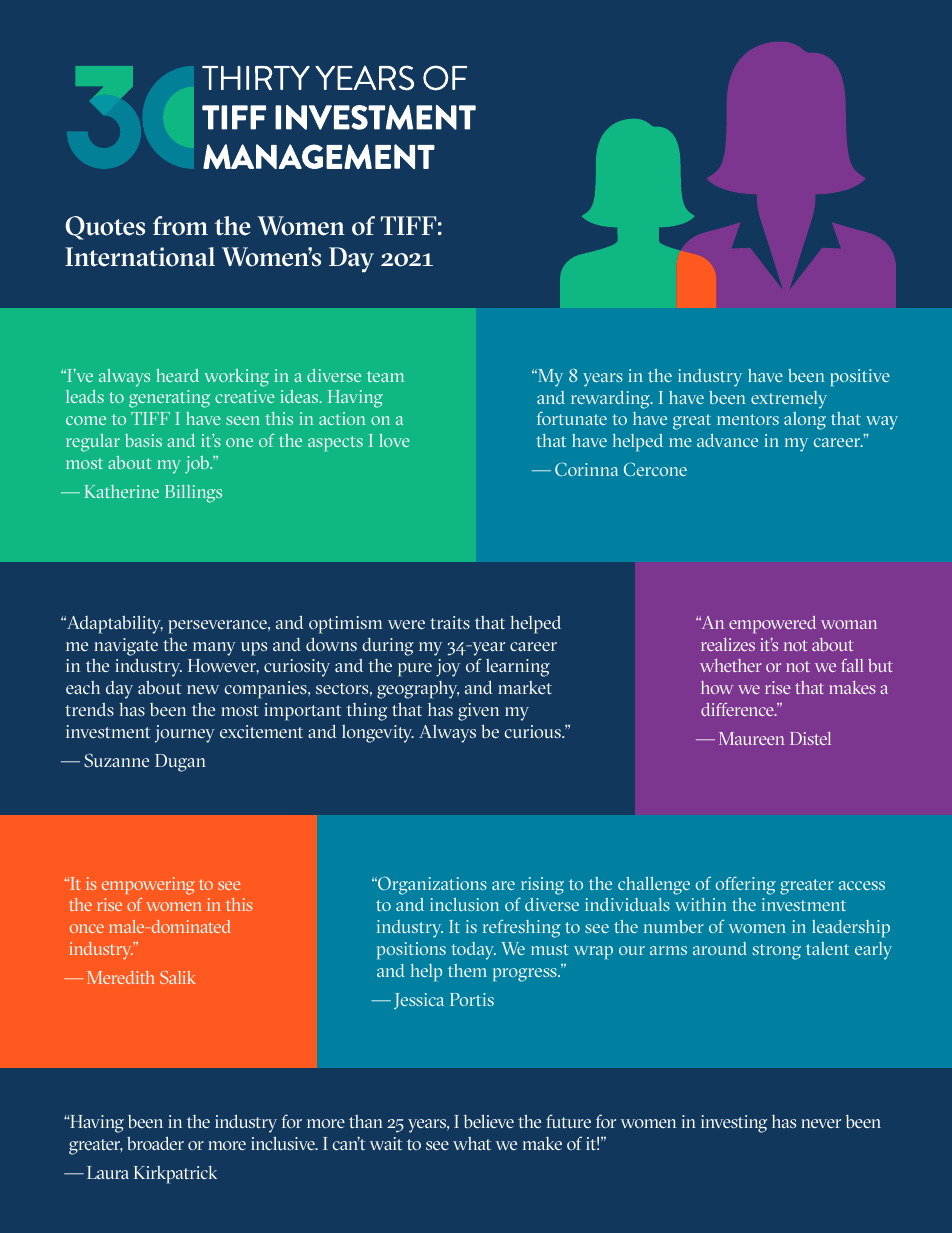 The width and height of the document is (952, 1233). What do you see at coordinates (478, 712) in the document?
I see `given` at bounding box center [478, 712].
